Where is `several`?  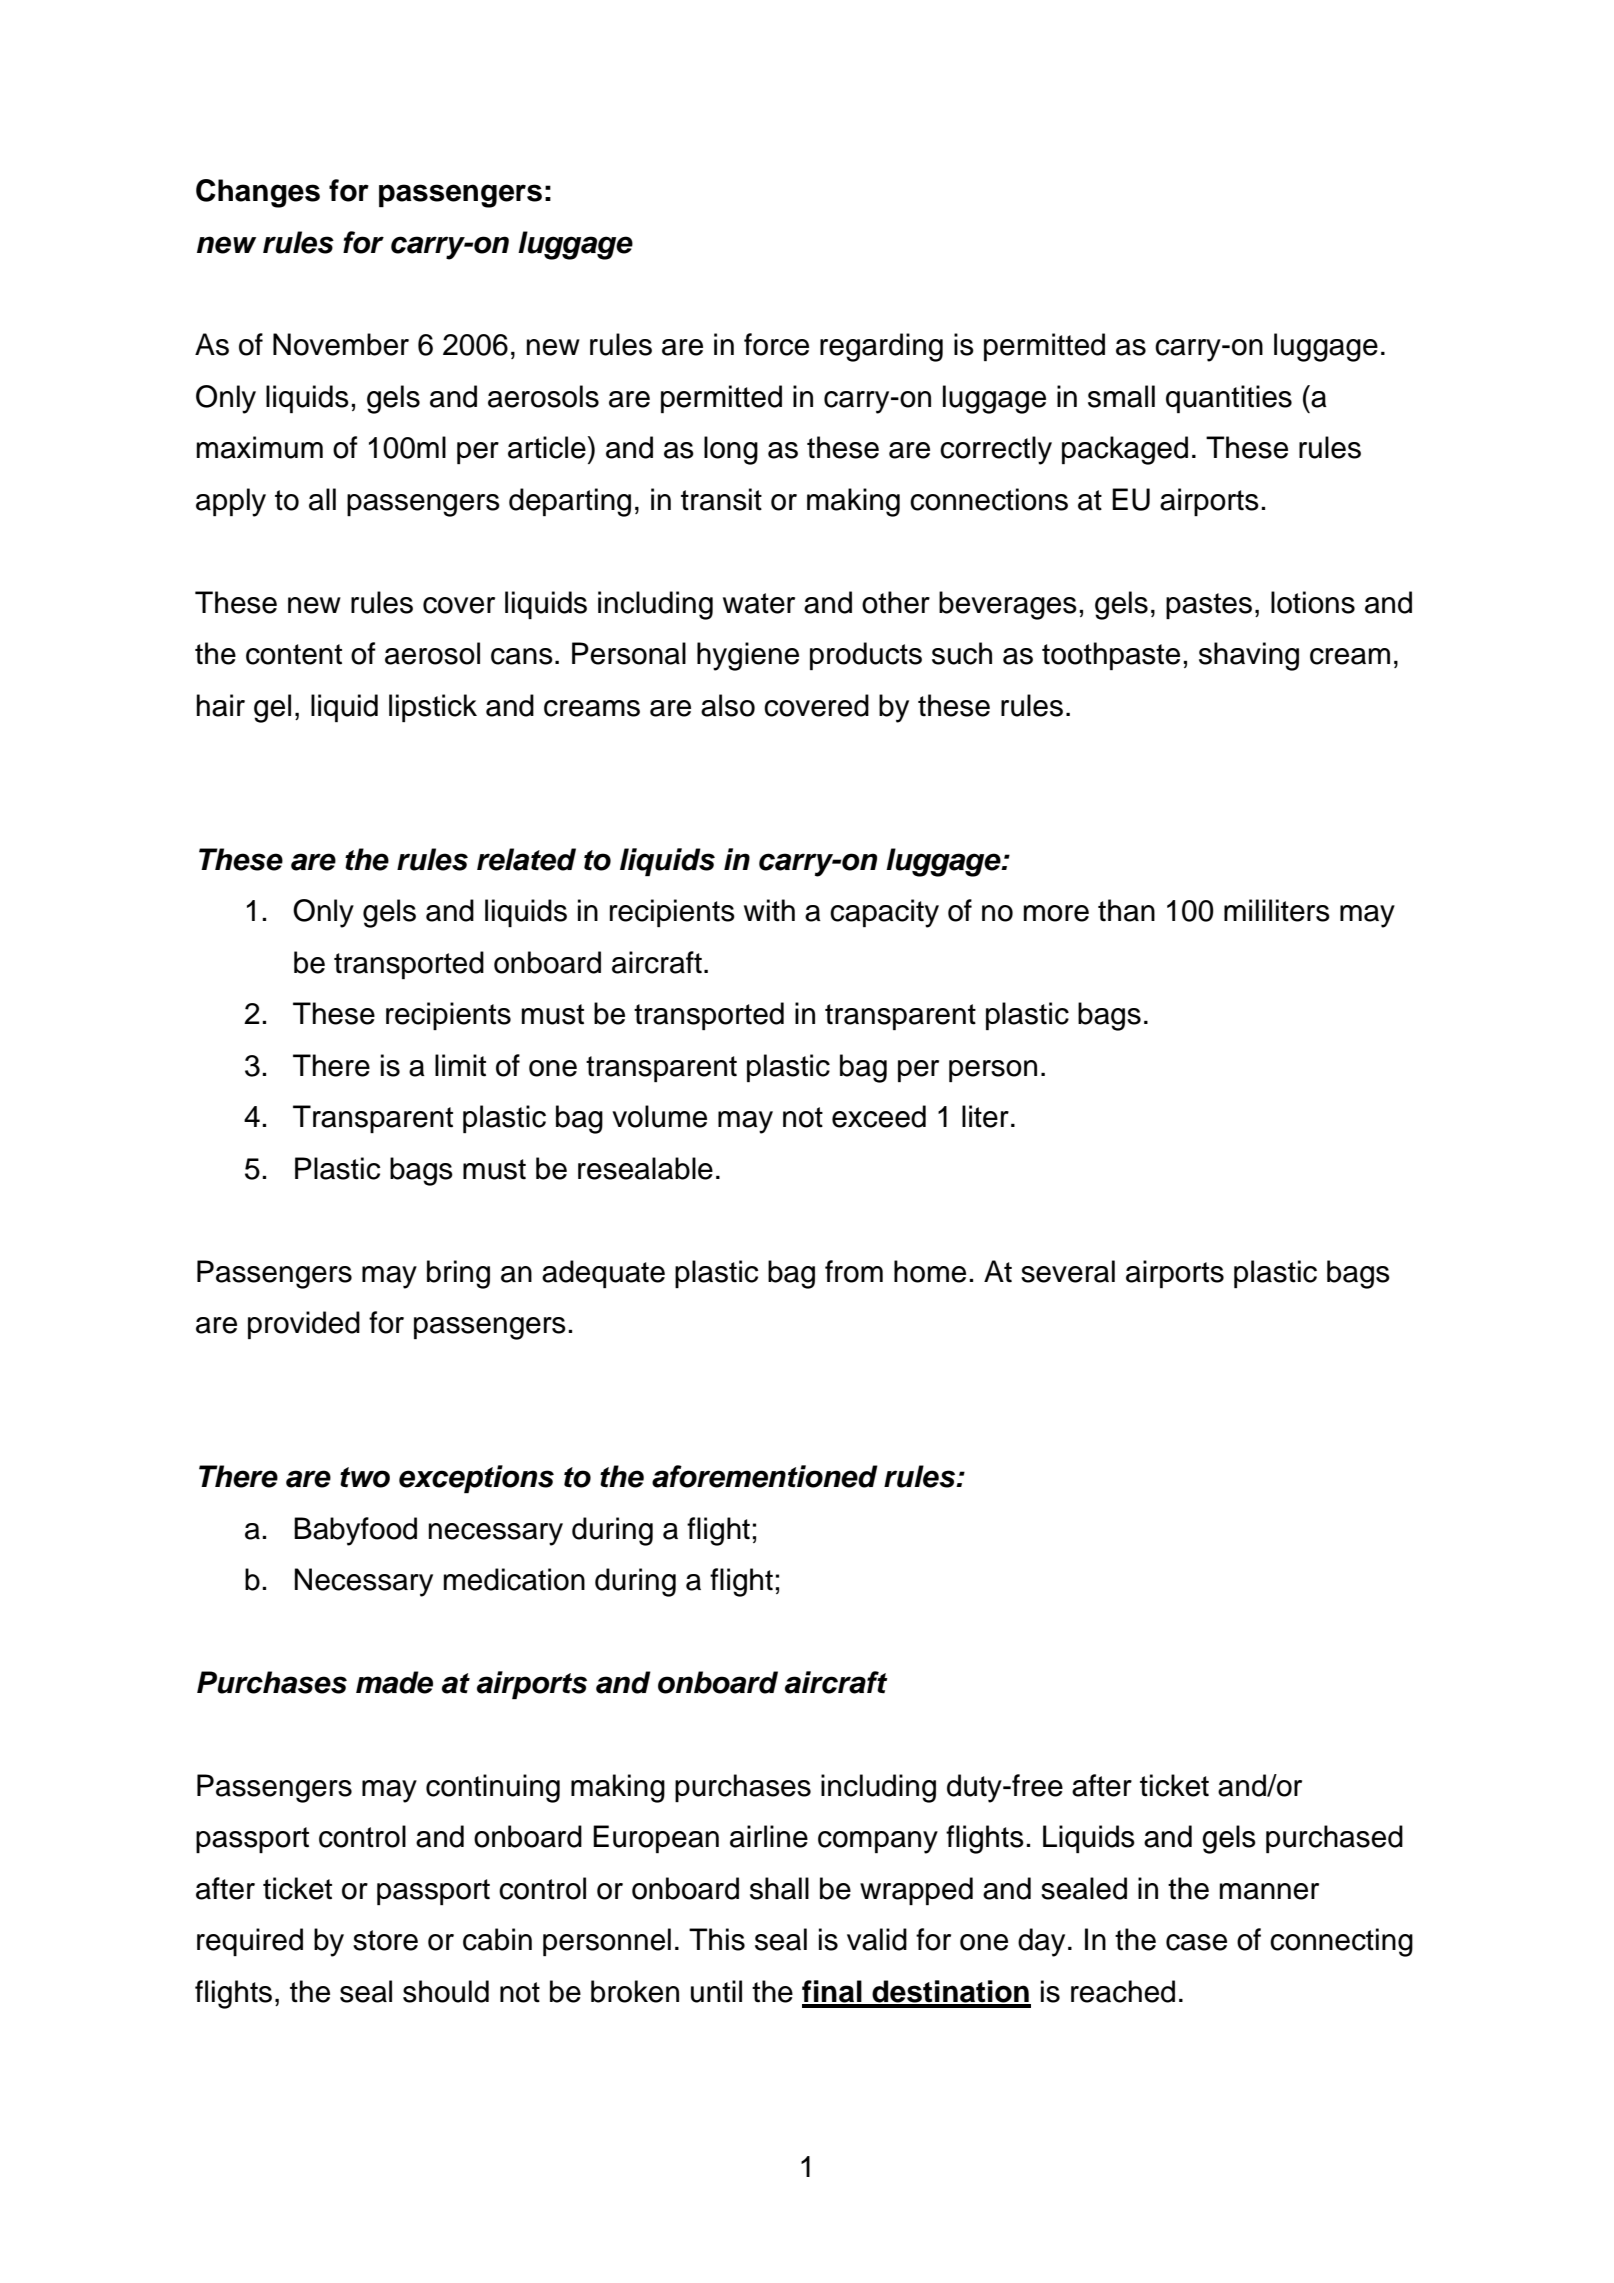 several is located at coordinates (1068, 1271).
